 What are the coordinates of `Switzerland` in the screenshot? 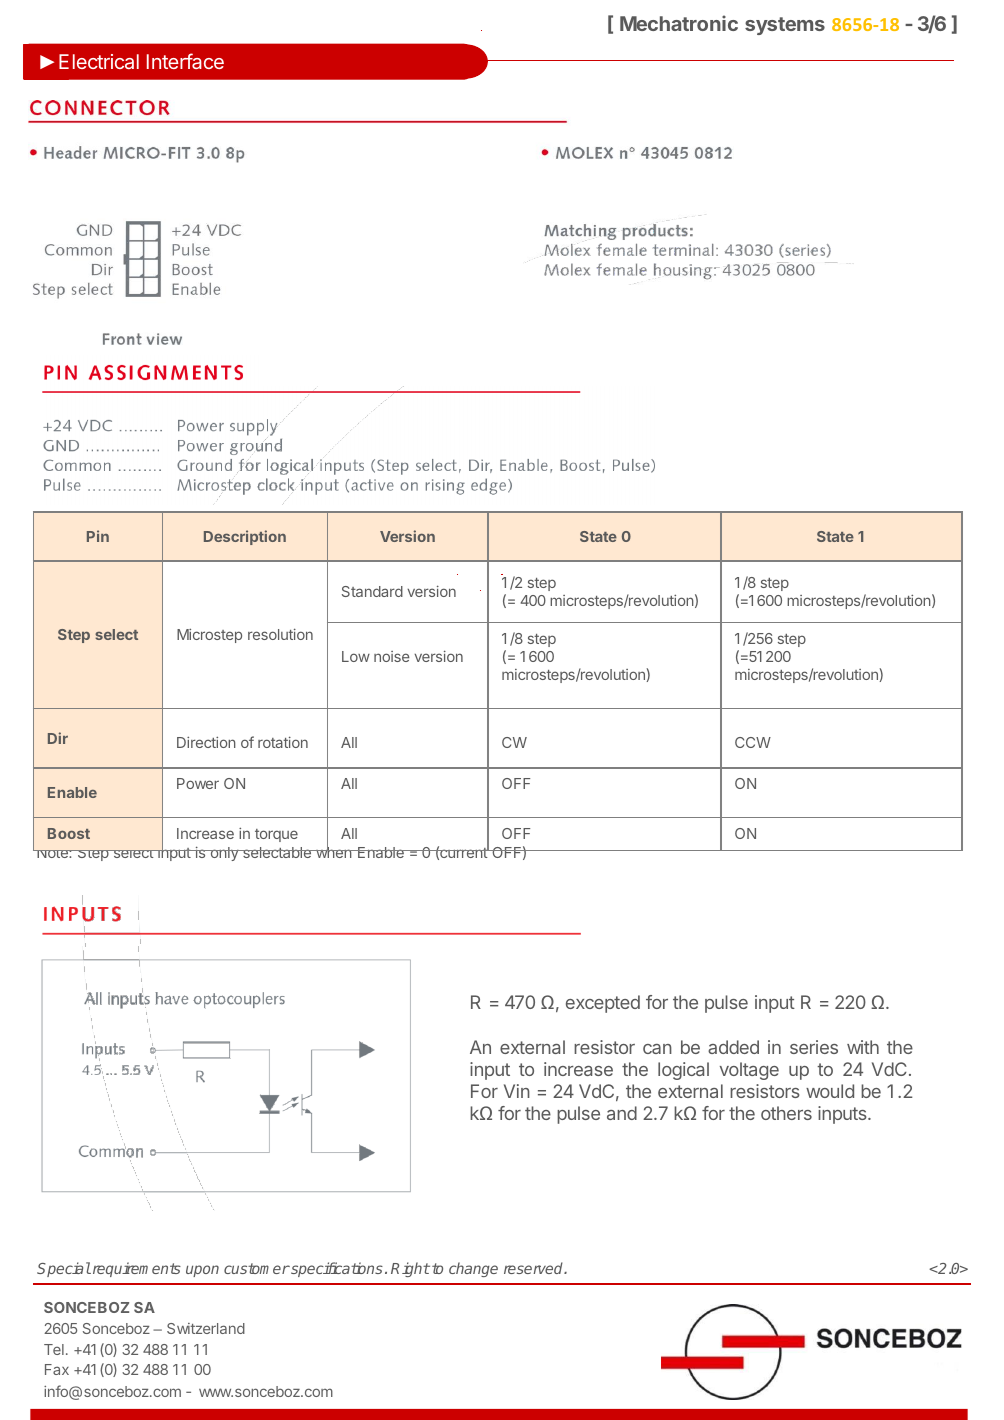 It's located at (206, 1328).
